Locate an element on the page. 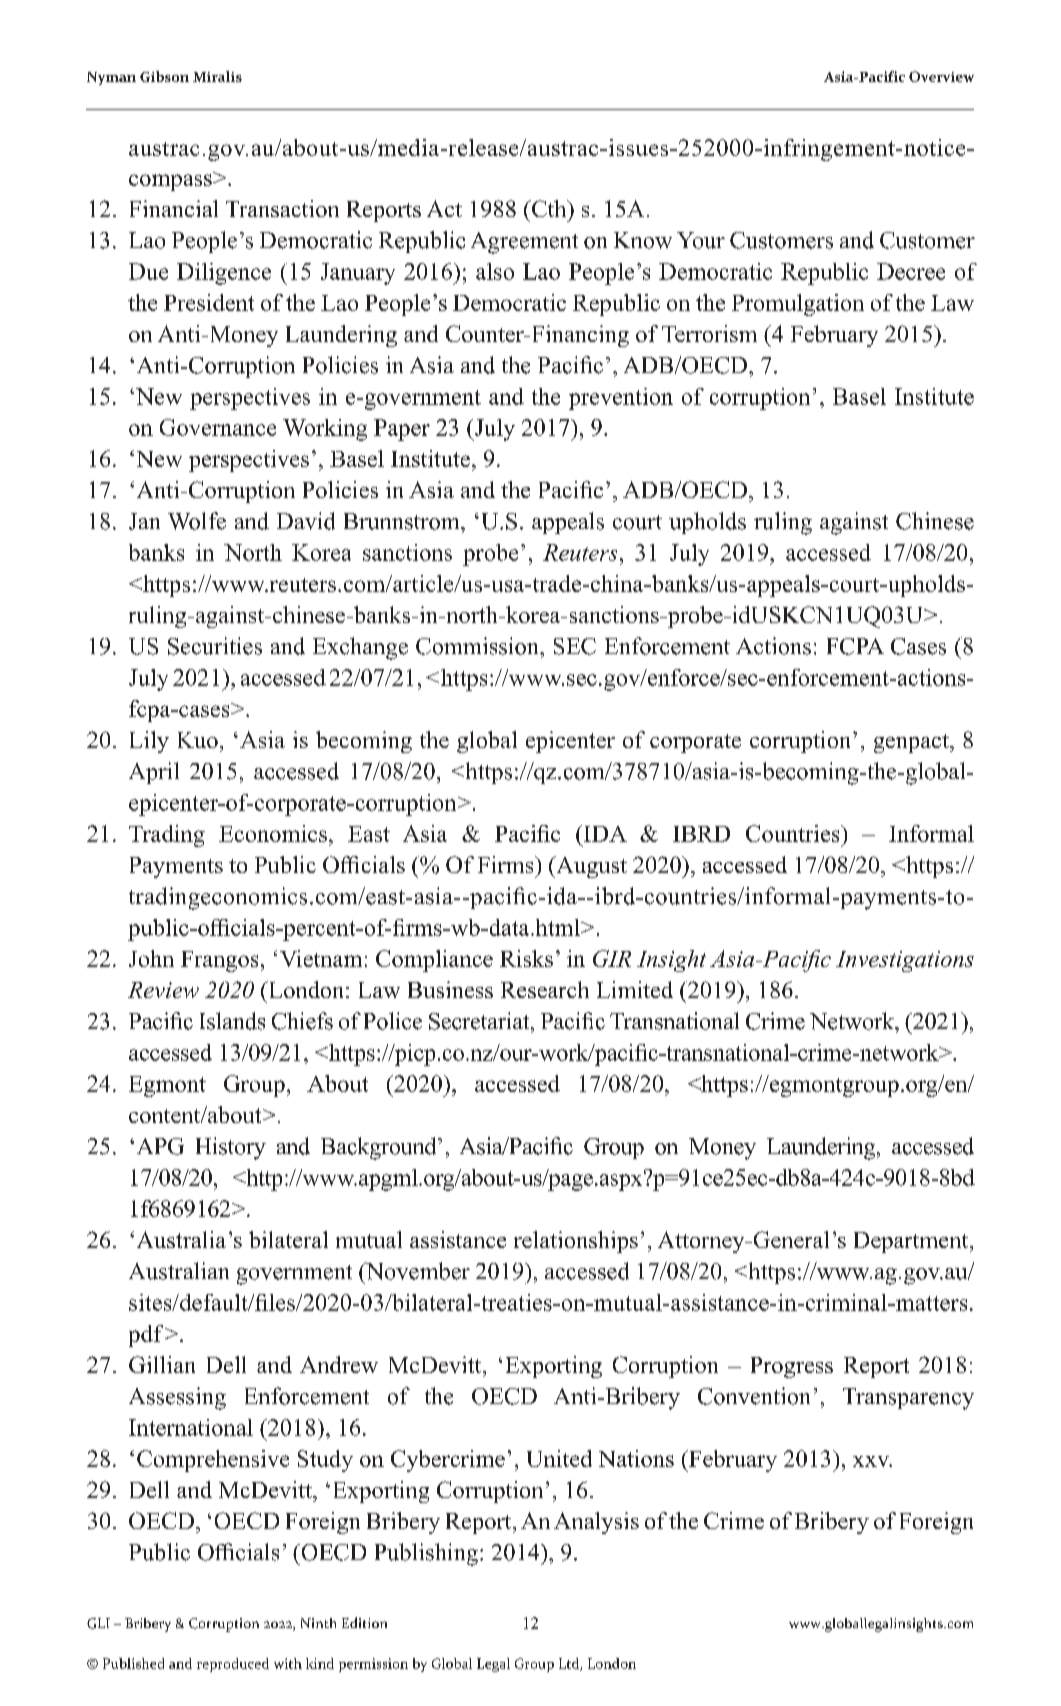 The image size is (1061, 1706). Agreement is located at coordinates (524, 243).
